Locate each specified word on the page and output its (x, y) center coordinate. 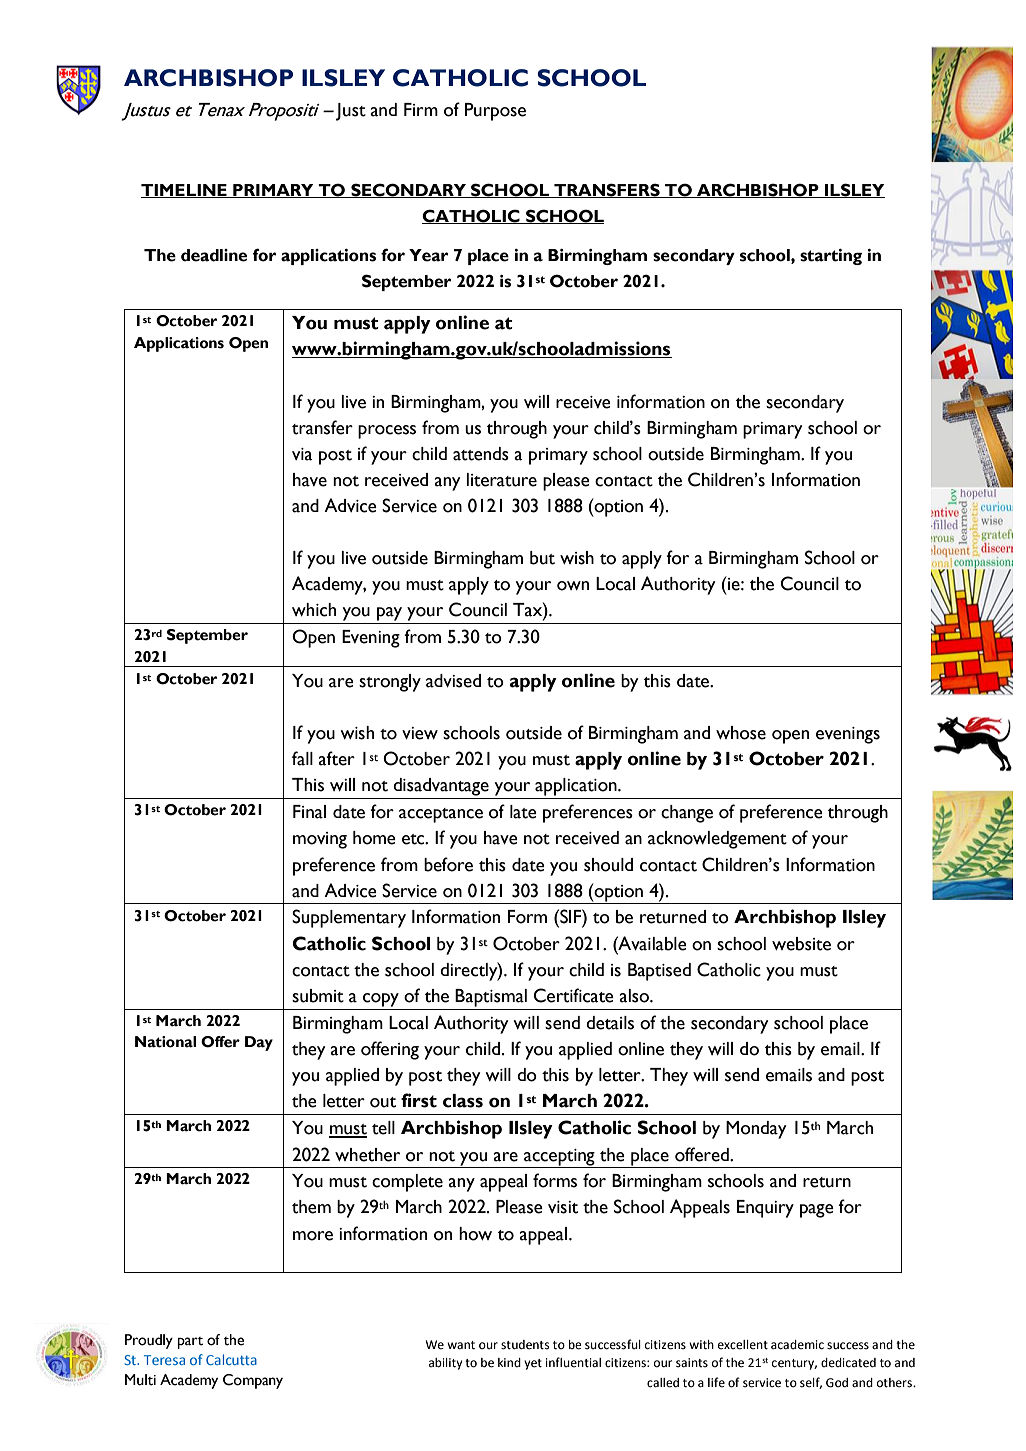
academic (797, 1345)
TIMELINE (185, 191)
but (542, 558)
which (314, 610)
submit (318, 996)
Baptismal (491, 998)
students (525, 1345)
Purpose (495, 112)
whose (741, 733)
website (801, 944)
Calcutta (231, 1359)
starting (831, 257)
